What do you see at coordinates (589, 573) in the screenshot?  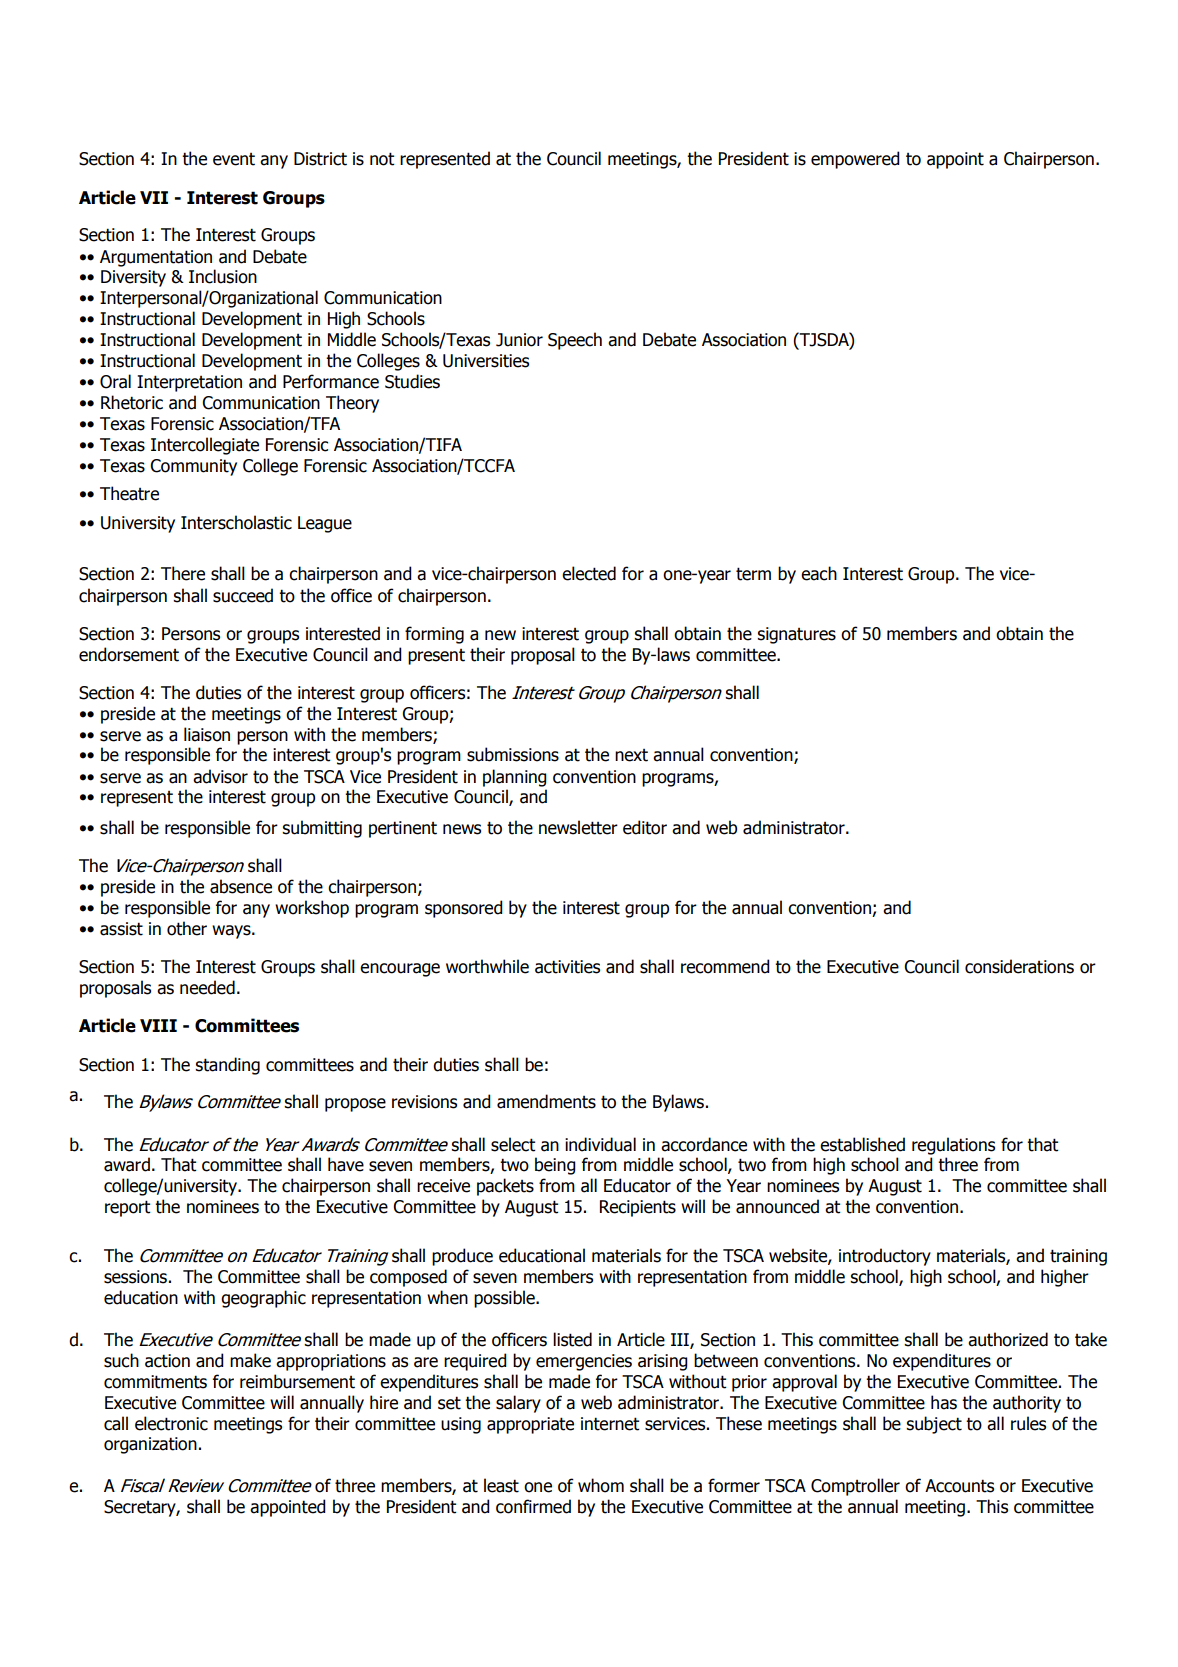 I see `elected` at bounding box center [589, 573].
